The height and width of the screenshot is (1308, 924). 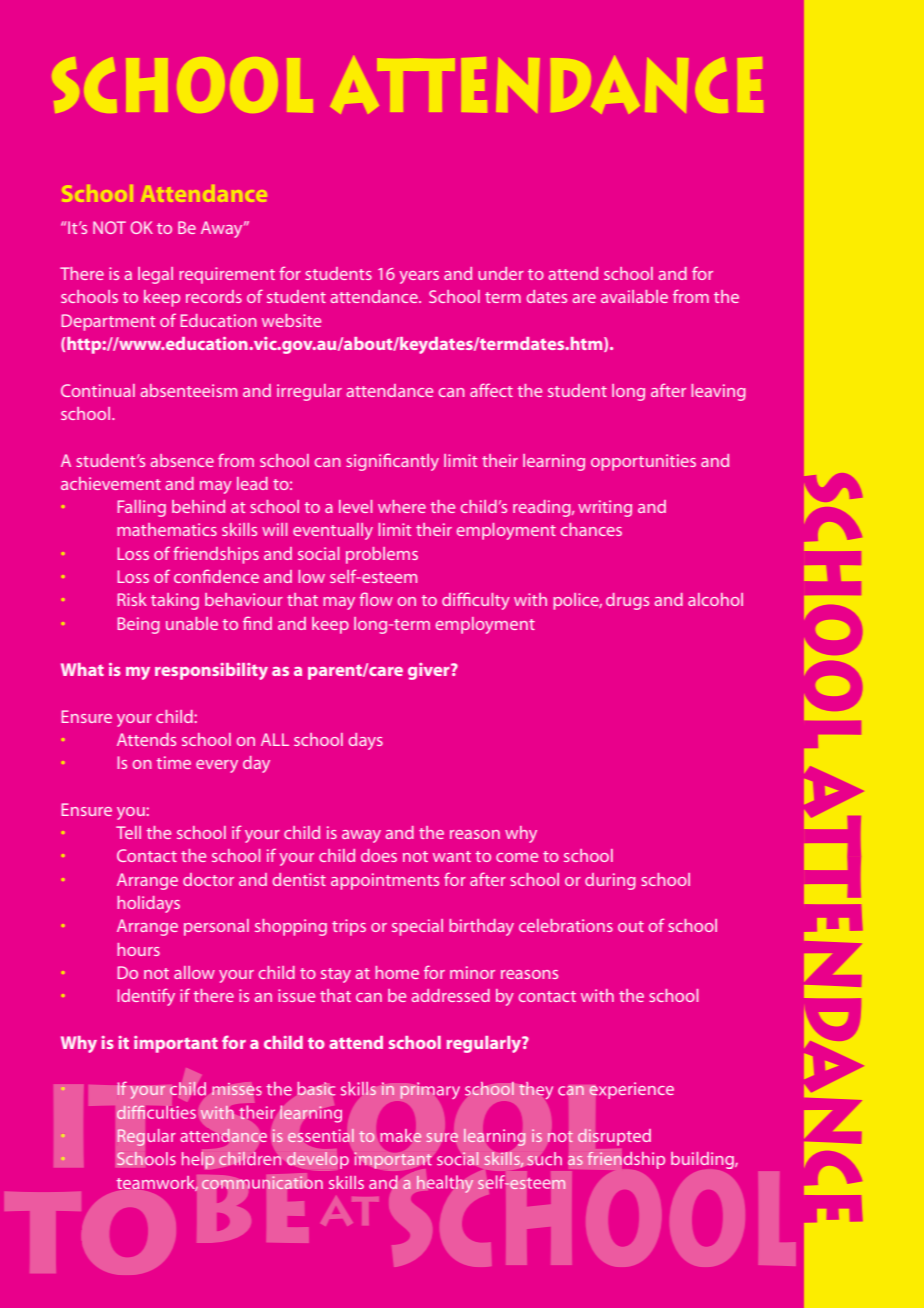 What do you see at coordinates (627, 601) in the screenshot?
I see `drugs` at bounding box center [627, 601].
